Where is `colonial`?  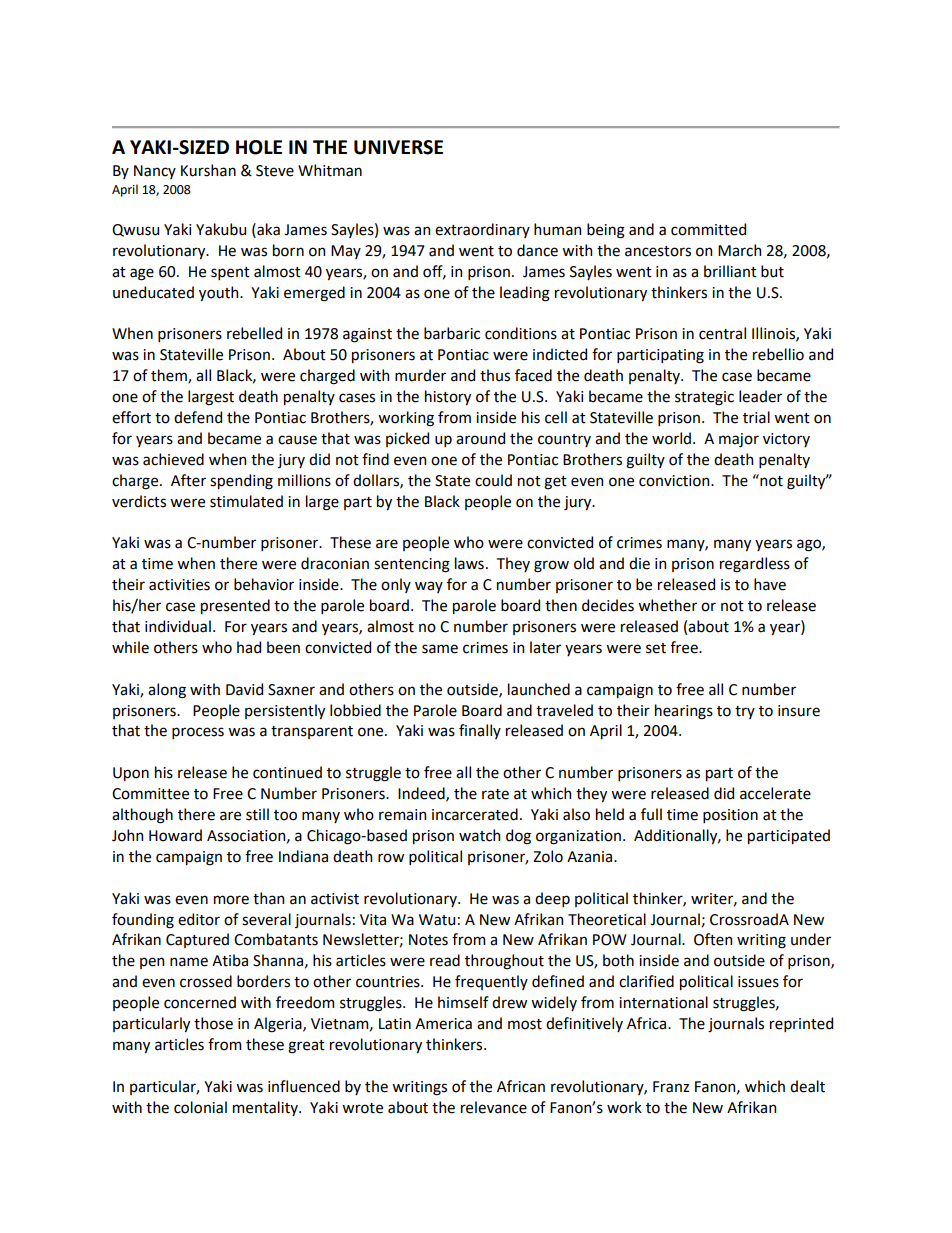
colonial is located at coordinates (200, 1107).
